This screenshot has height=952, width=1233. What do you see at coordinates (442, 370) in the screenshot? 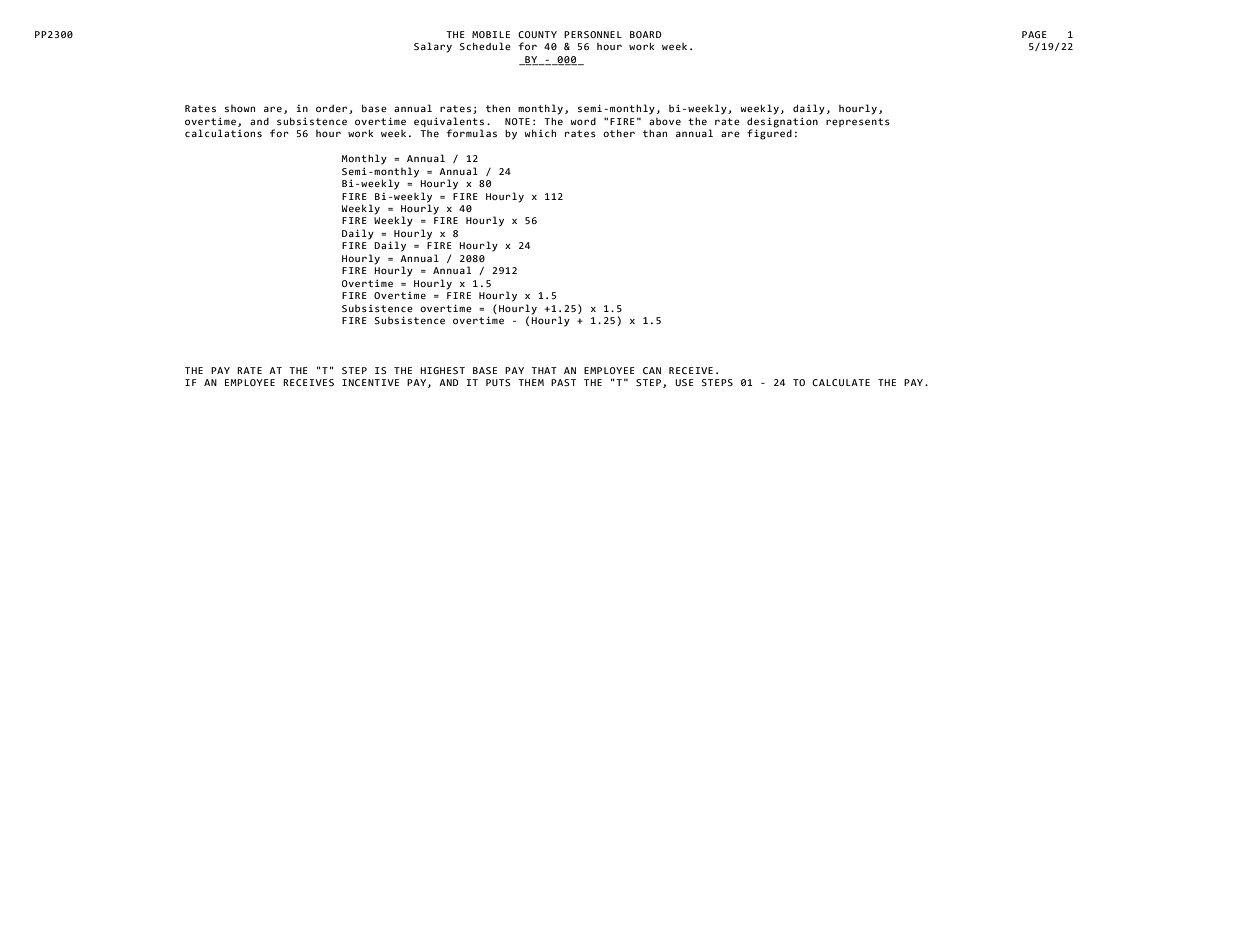
I see `HIGHEST` at bounding box center [442, 370].
